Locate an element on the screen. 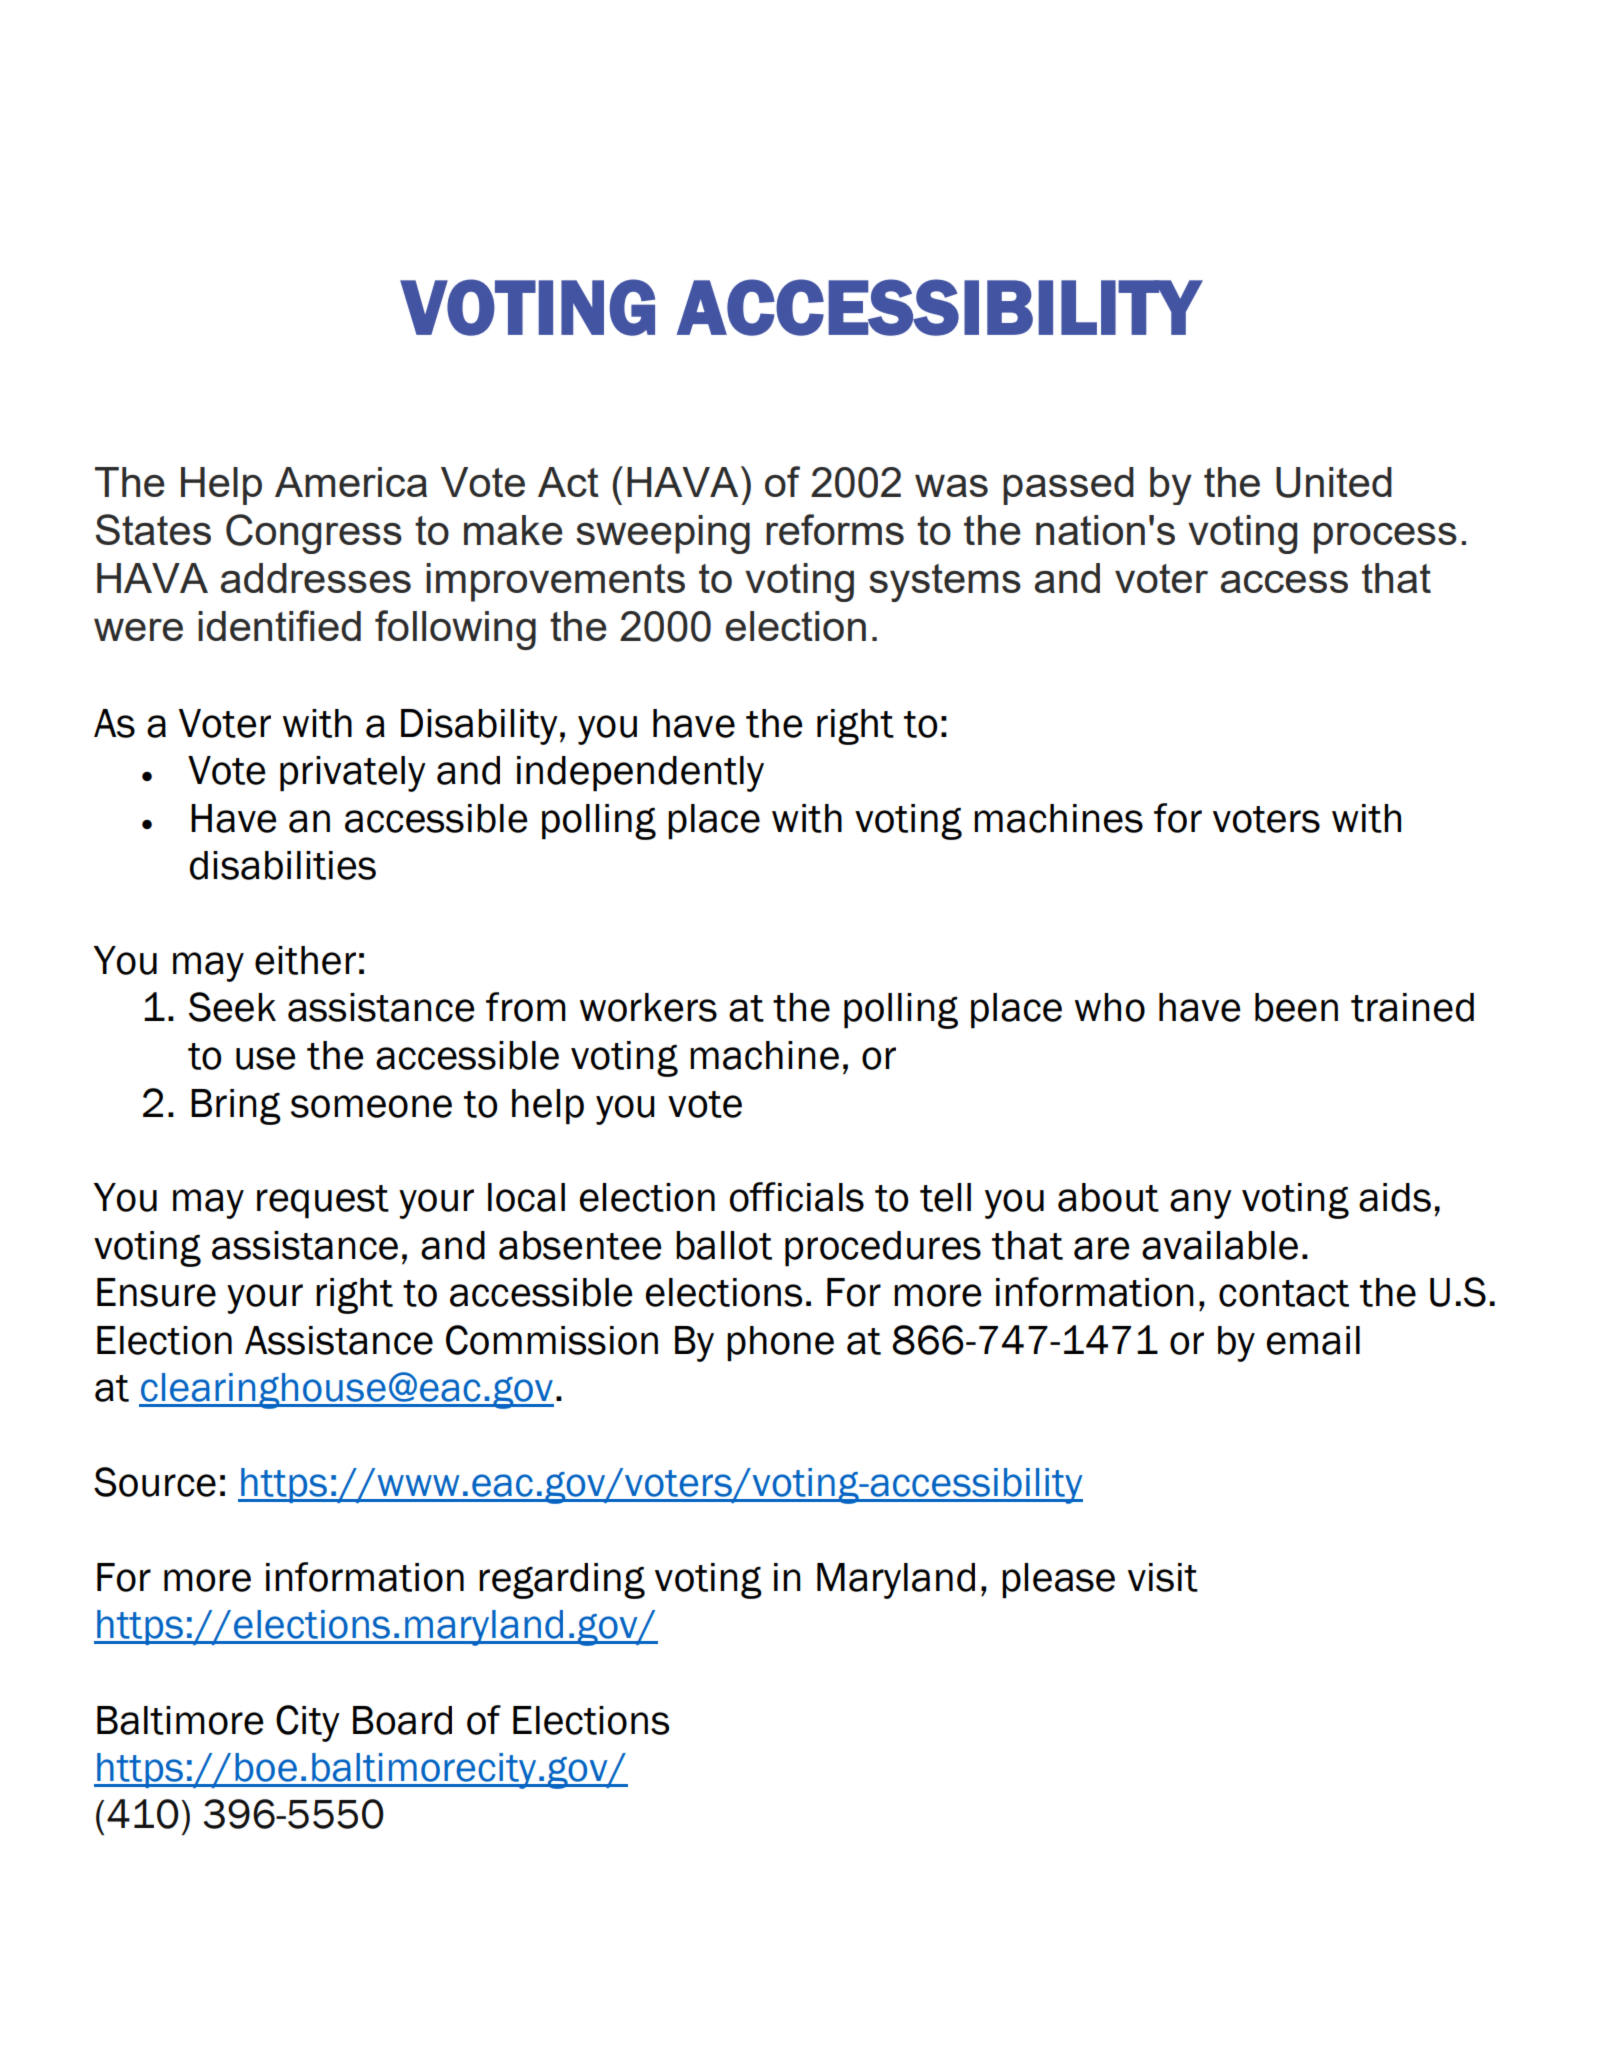 Image resolution: width=1601 pixels, height=2072 pixels. workers is located at coordinates (648, 1007).
